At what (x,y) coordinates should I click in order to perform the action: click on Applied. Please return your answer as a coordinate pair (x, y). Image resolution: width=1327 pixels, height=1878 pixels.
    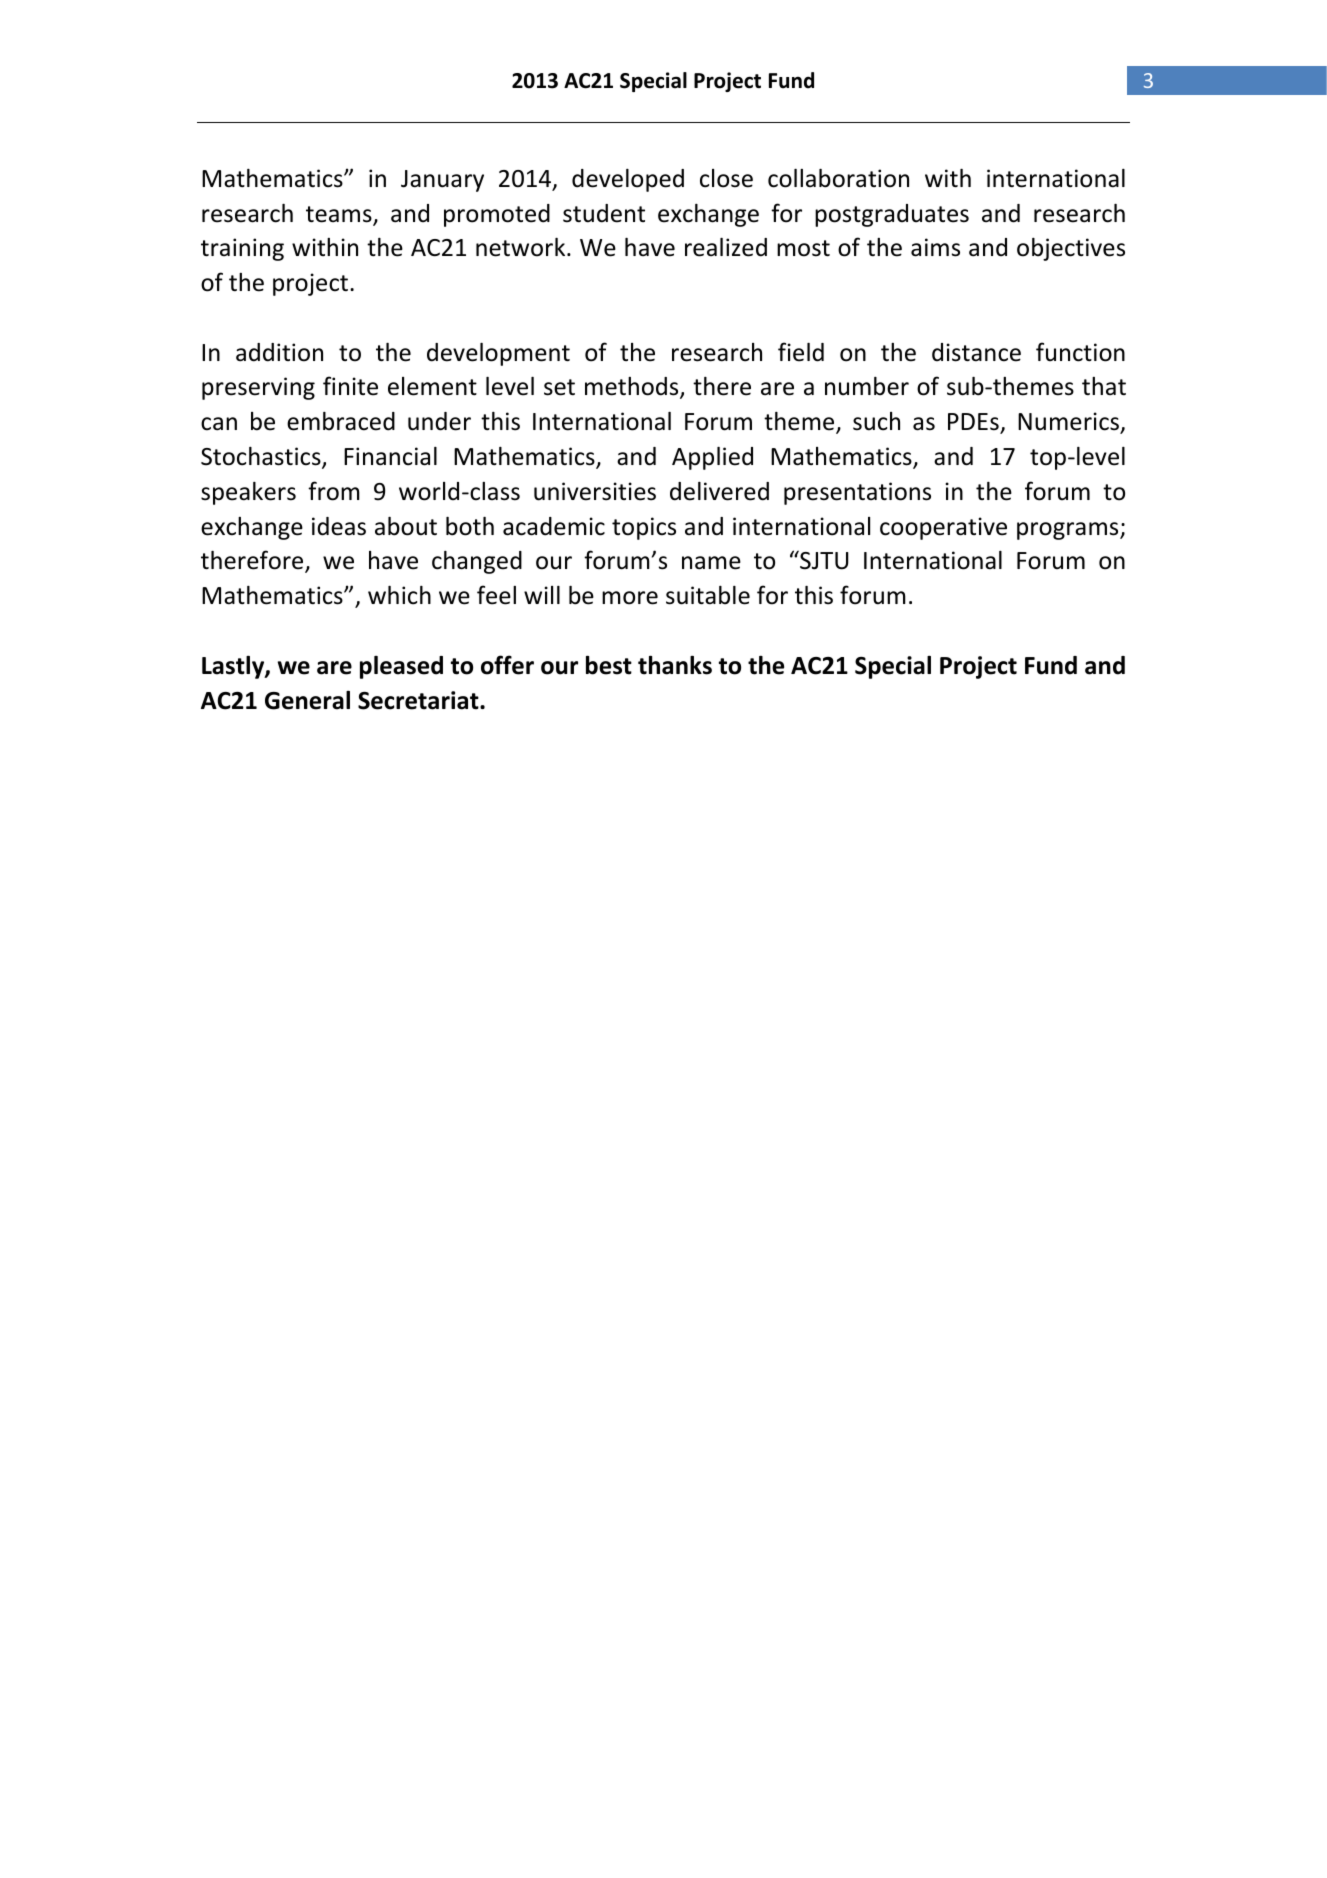
    Looking at the image, I should click on (712, 458).
